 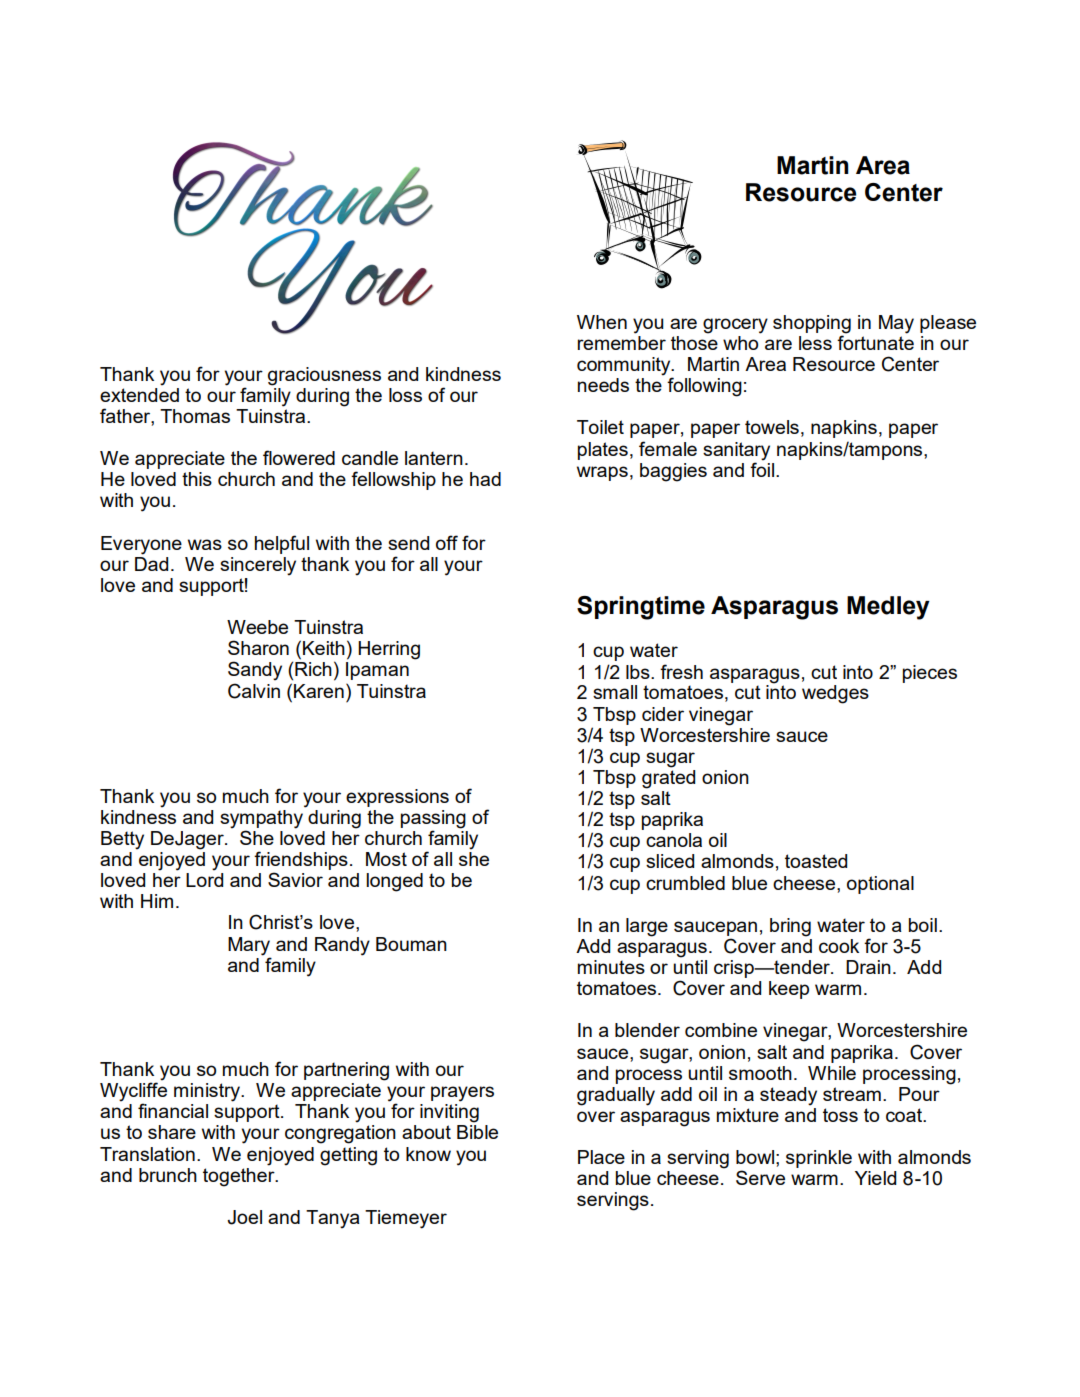 What do you see at coordinates (261, 819) in the document?
I see `sympathy` at bounding box center [261, 819].
